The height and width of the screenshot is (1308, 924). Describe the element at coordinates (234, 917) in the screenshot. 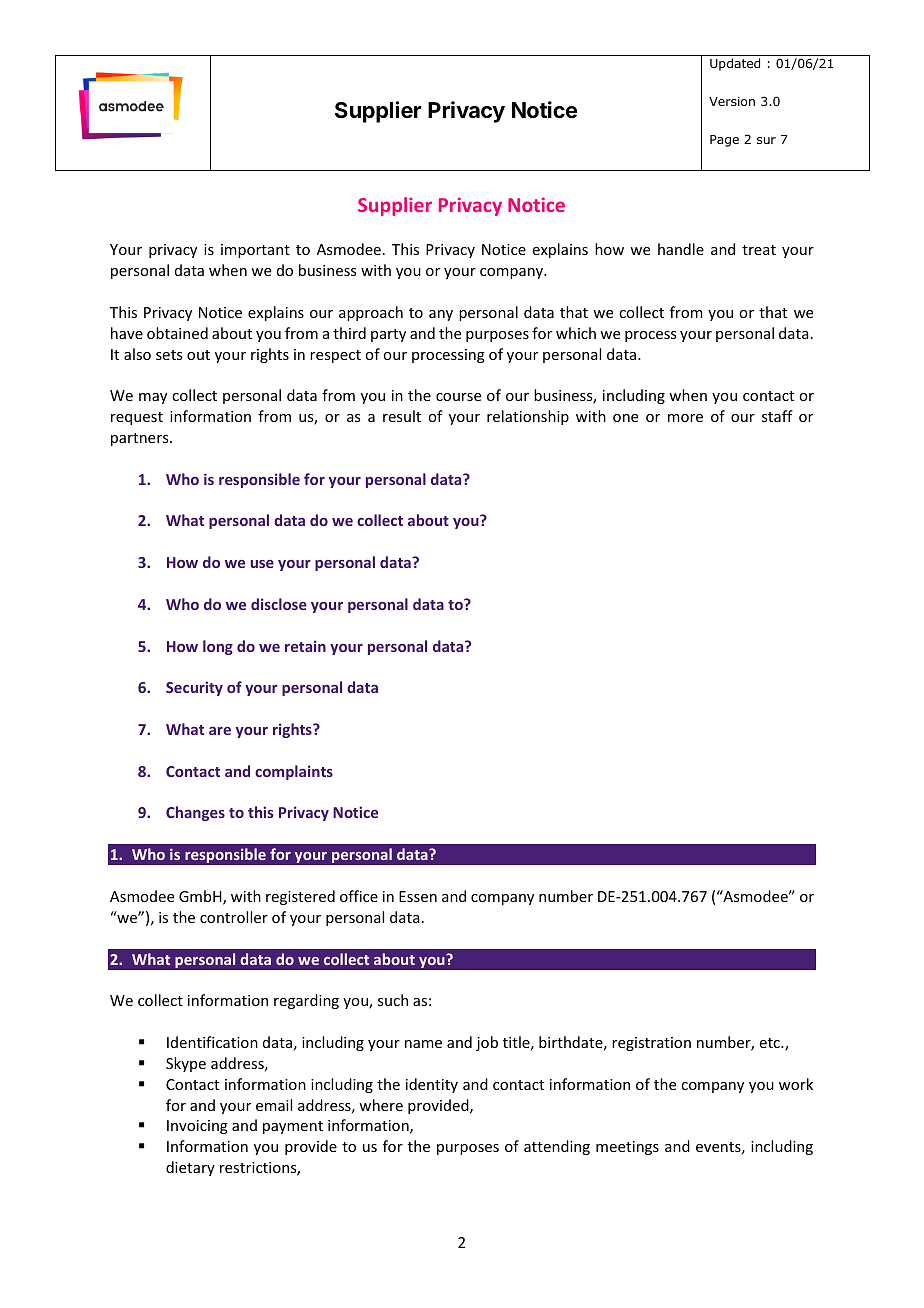

I see `controller` at that location.
